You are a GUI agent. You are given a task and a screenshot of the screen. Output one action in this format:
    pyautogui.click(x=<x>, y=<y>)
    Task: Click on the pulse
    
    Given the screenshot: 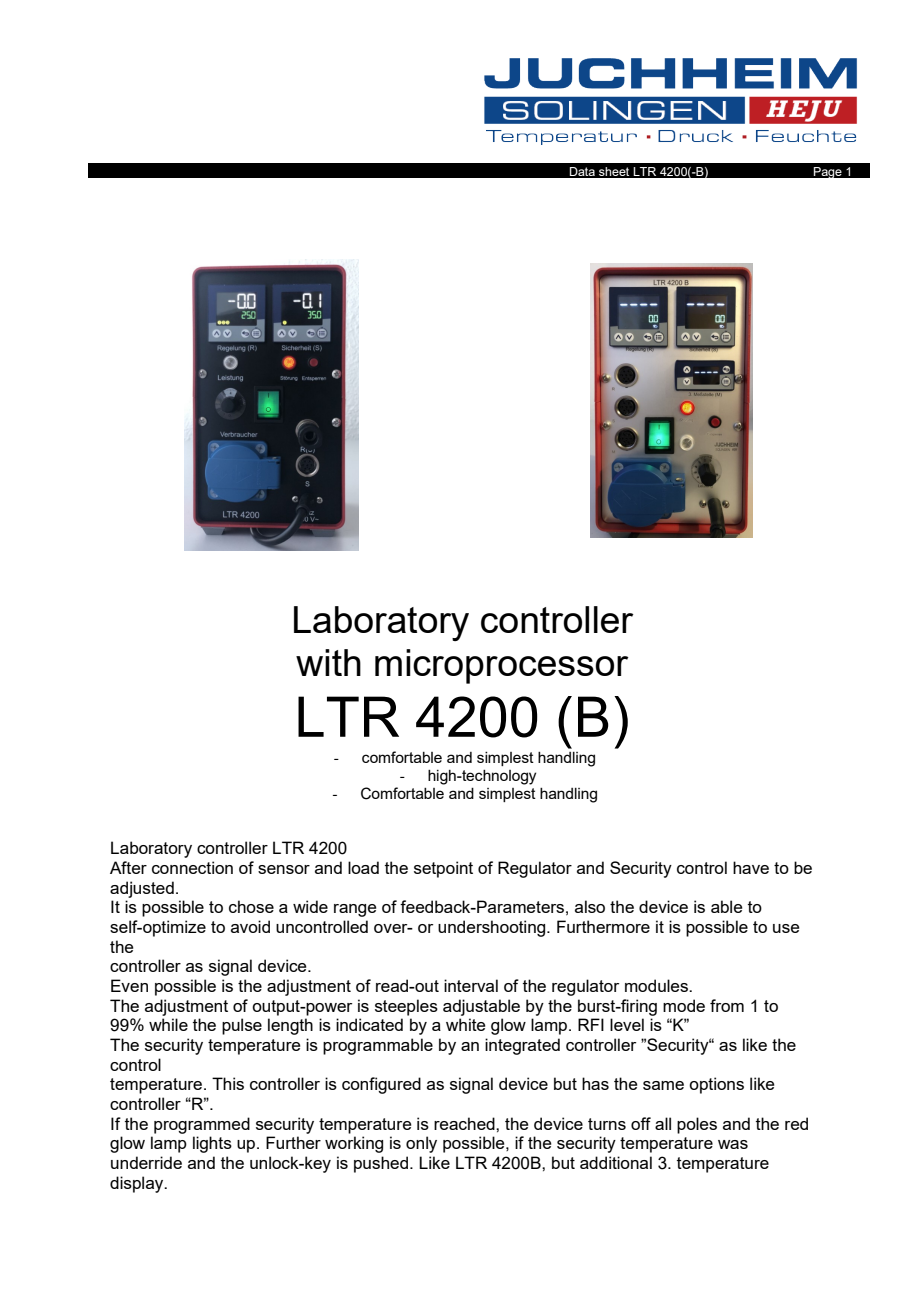 What is the action you would take?
    pyautogui.click(x=242, y=1026)
